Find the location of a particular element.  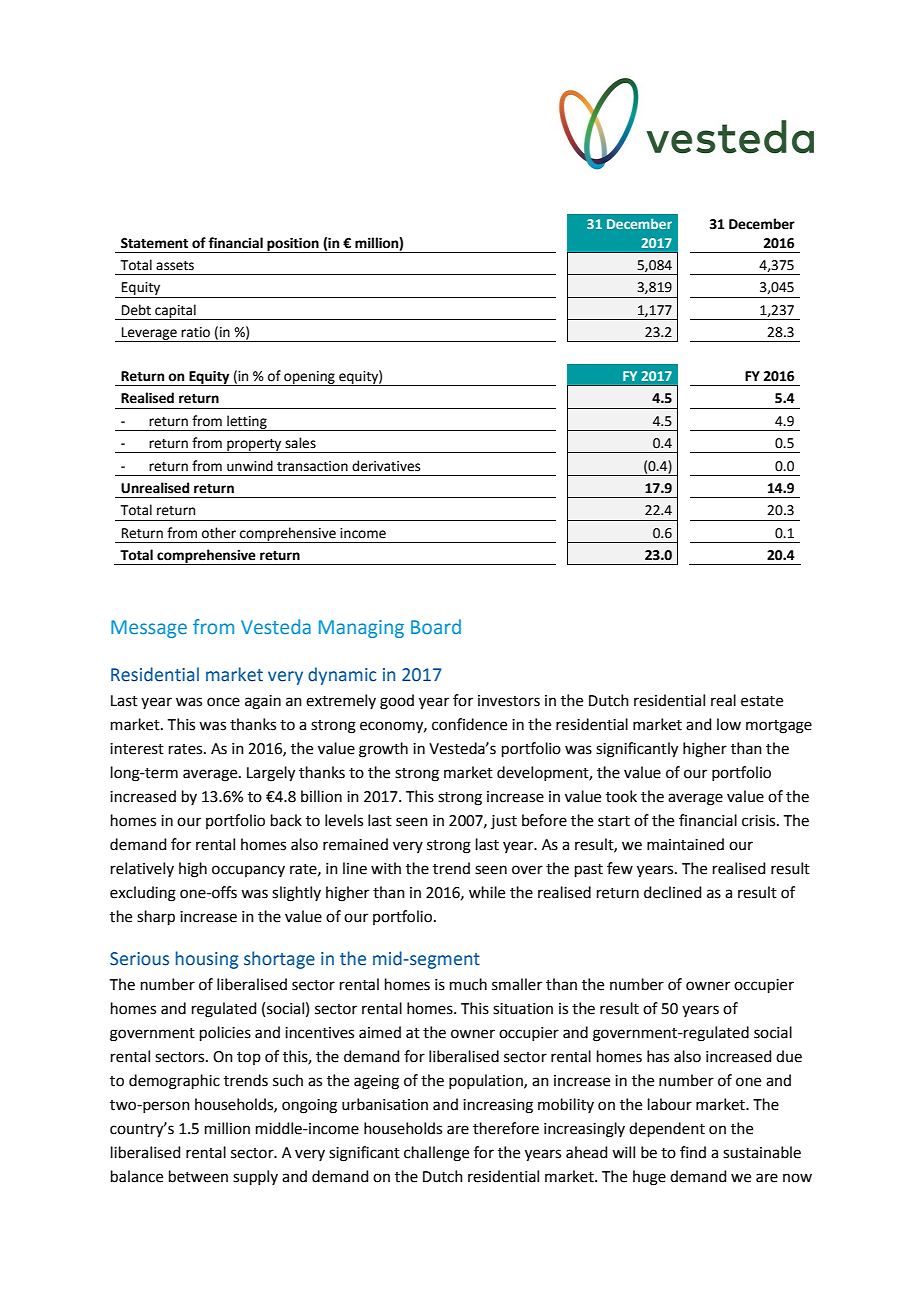

between is located at coordinates (198, 1176).
